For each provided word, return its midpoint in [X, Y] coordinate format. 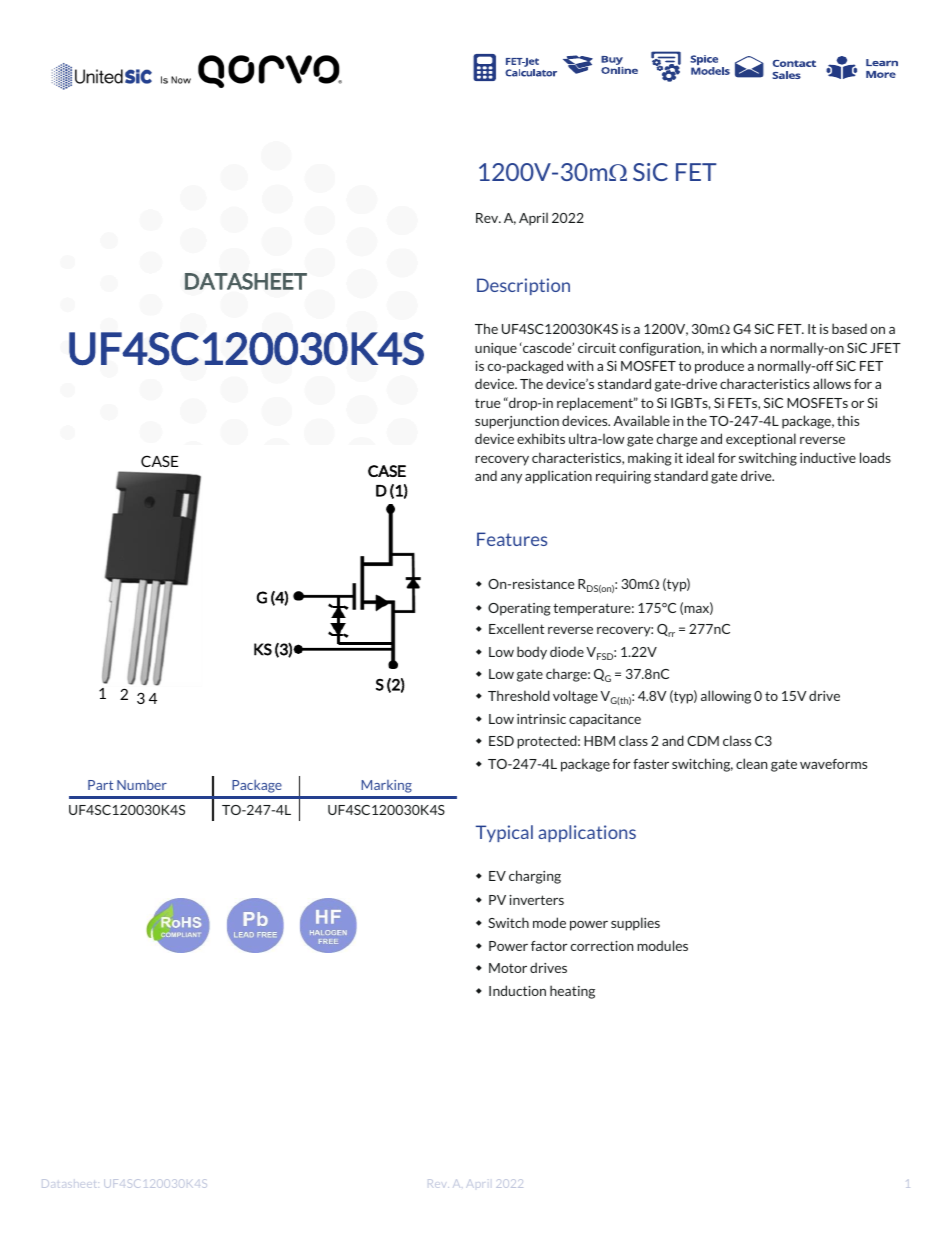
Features [512, 539]
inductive [828, 457]
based [849, 328]
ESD [501, 741]
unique [496, 349]
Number [142, 785]
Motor [508, 968]
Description [523, 286]
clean [751, 763]
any [511, 479]
